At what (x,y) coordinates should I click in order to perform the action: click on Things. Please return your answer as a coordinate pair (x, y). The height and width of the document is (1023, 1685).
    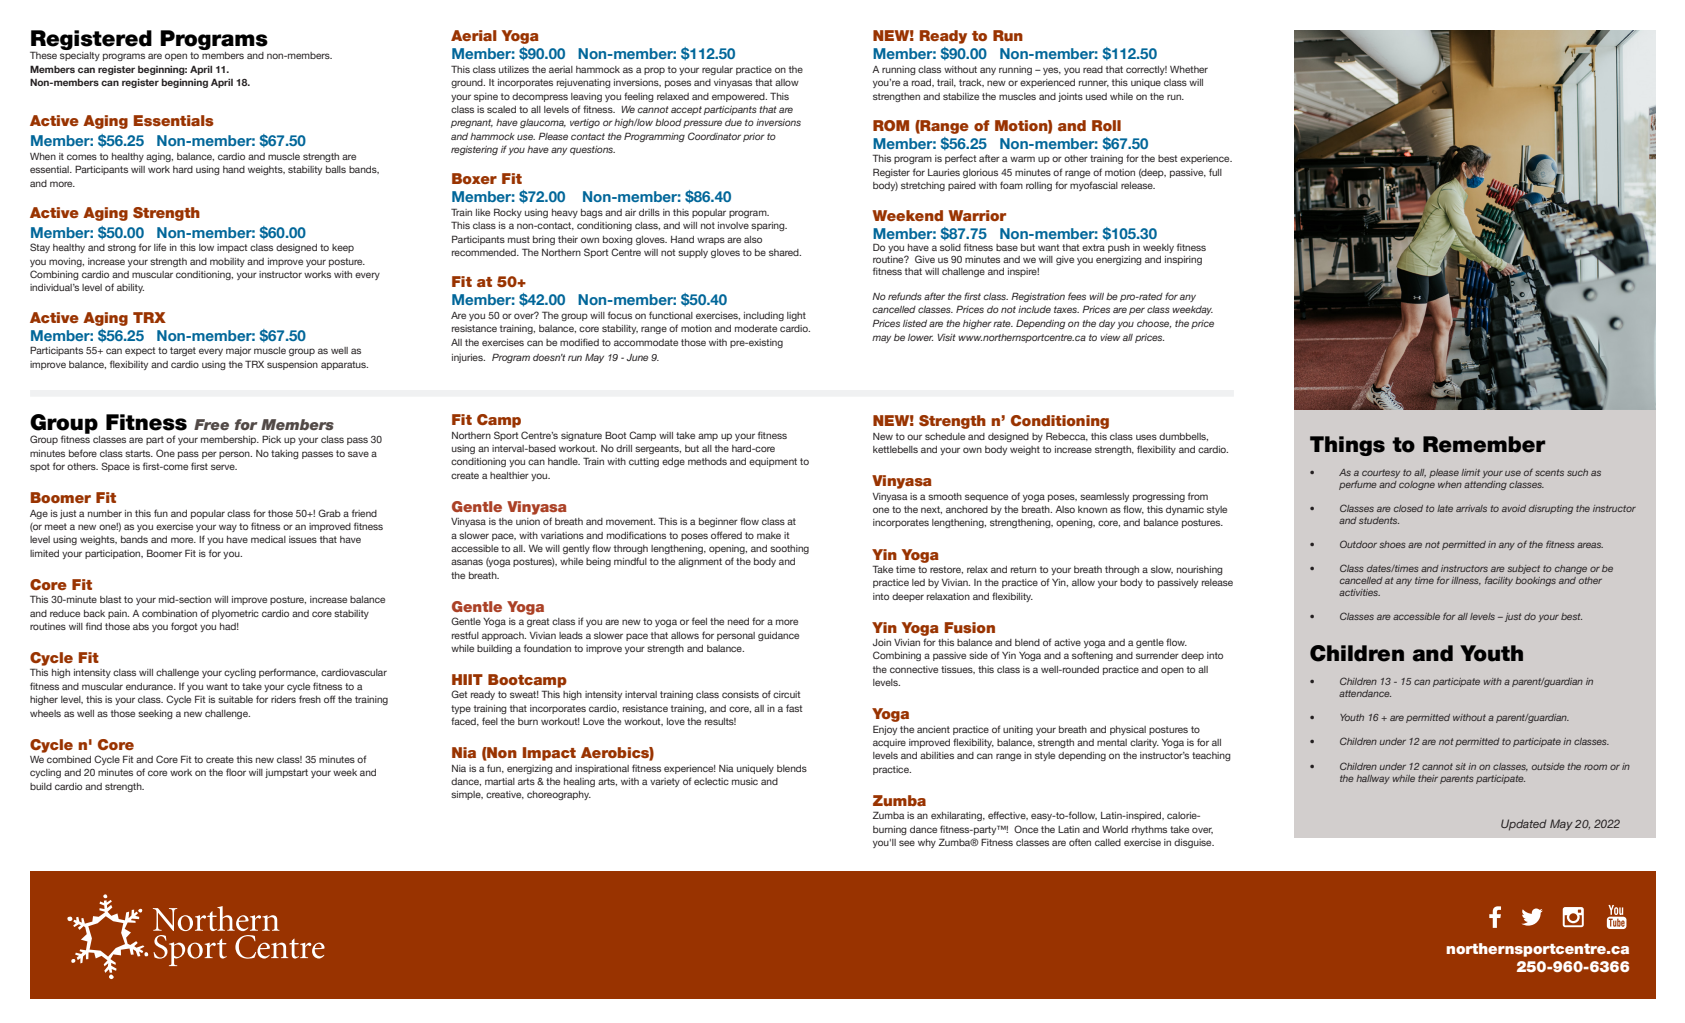
    Looking at the image, I should click on (1347, 446).
